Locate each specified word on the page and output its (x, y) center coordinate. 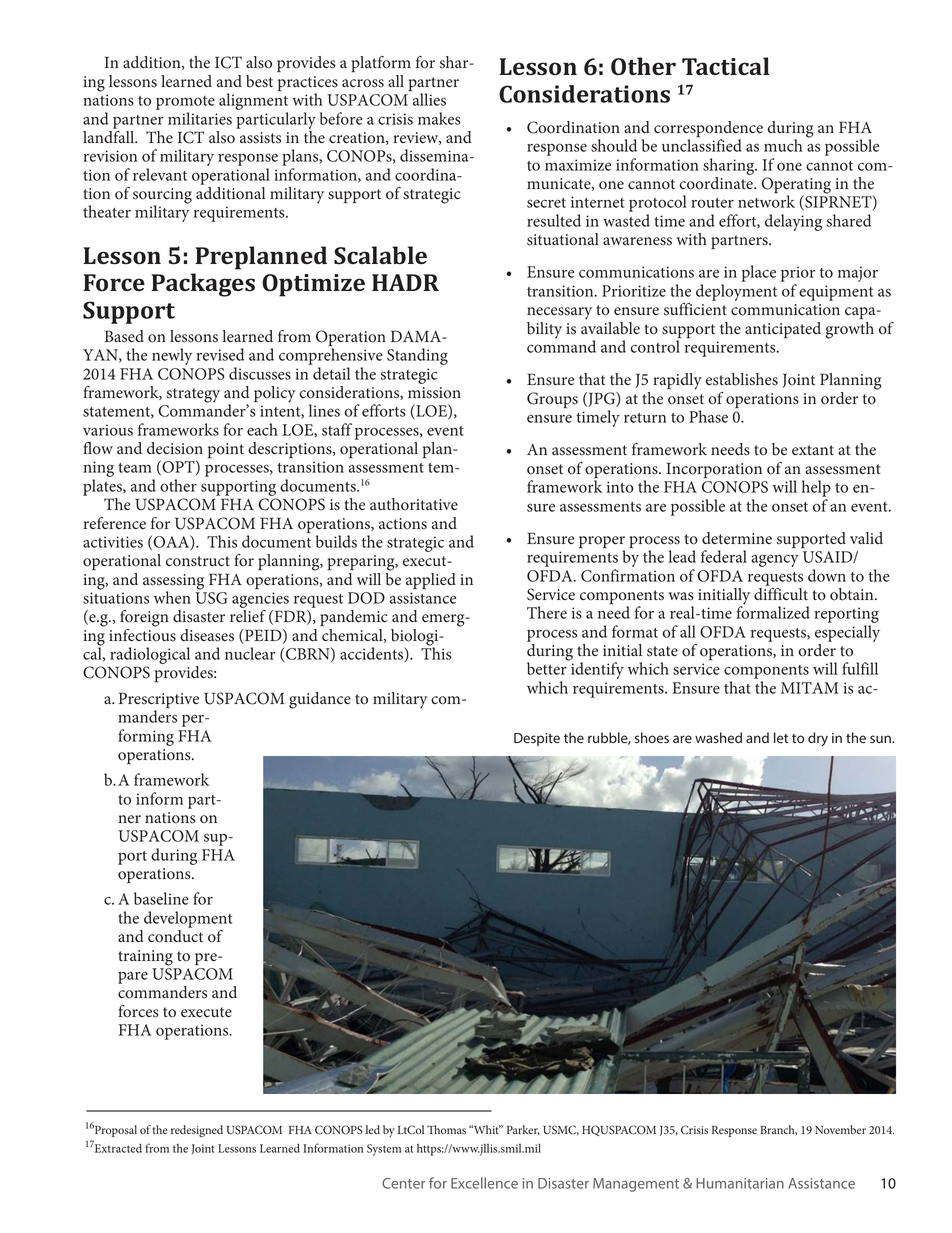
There (547, 612)
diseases (207, 635)
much (783, 145)
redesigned (197, 1131)
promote (185, 103)
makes (439, 118)
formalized (773, 611)
